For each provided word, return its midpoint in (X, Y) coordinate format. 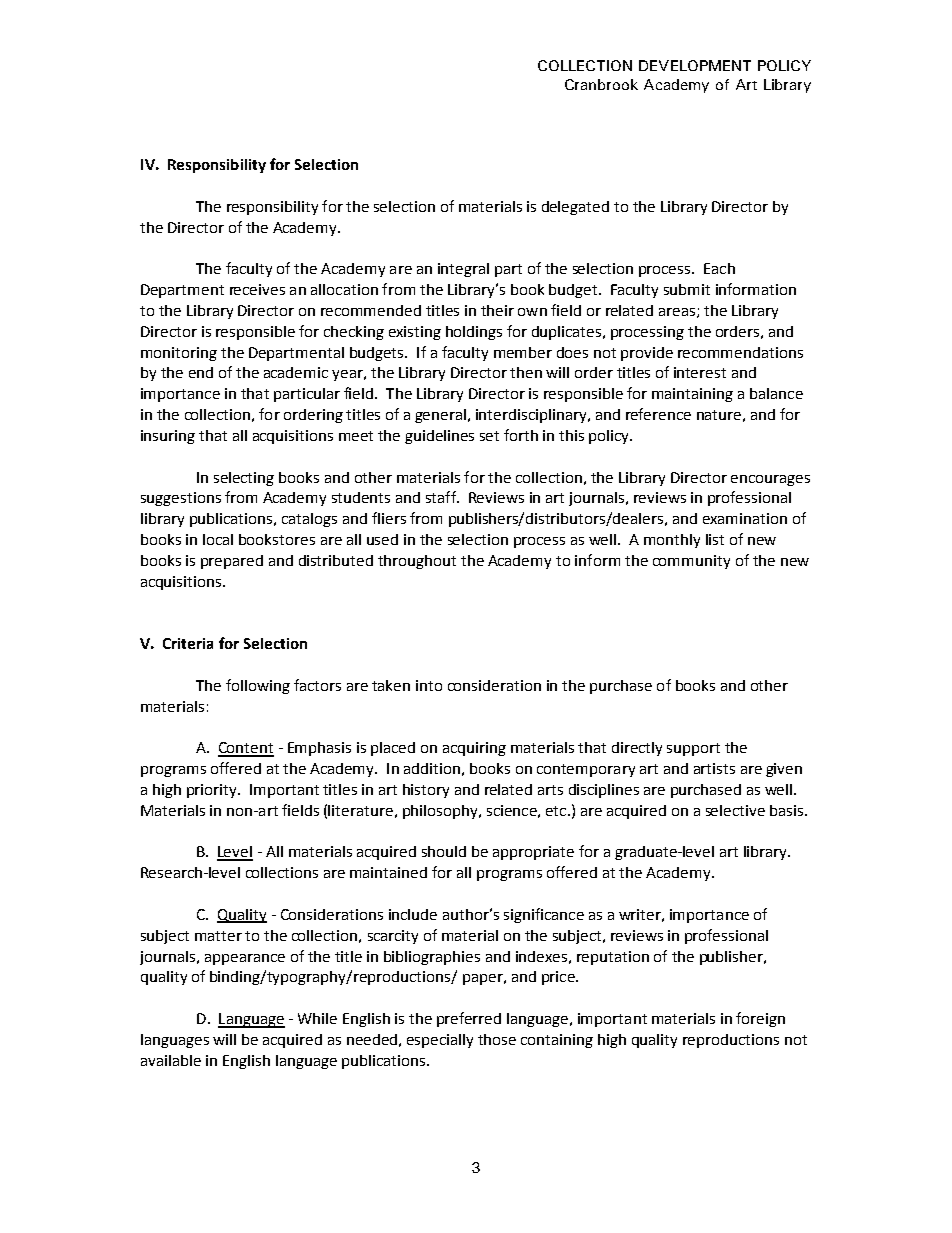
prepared (232, 562)
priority (213, 791)
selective (735, 810)
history (426, 791)
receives (257, 289)
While (317, 1018)
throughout (417, 562)
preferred (469, 1019)
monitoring (179, 354)
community (691, 562)
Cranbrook (601, 84)
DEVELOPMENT (695, 65)
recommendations (740, 352)
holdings (474, 333)
